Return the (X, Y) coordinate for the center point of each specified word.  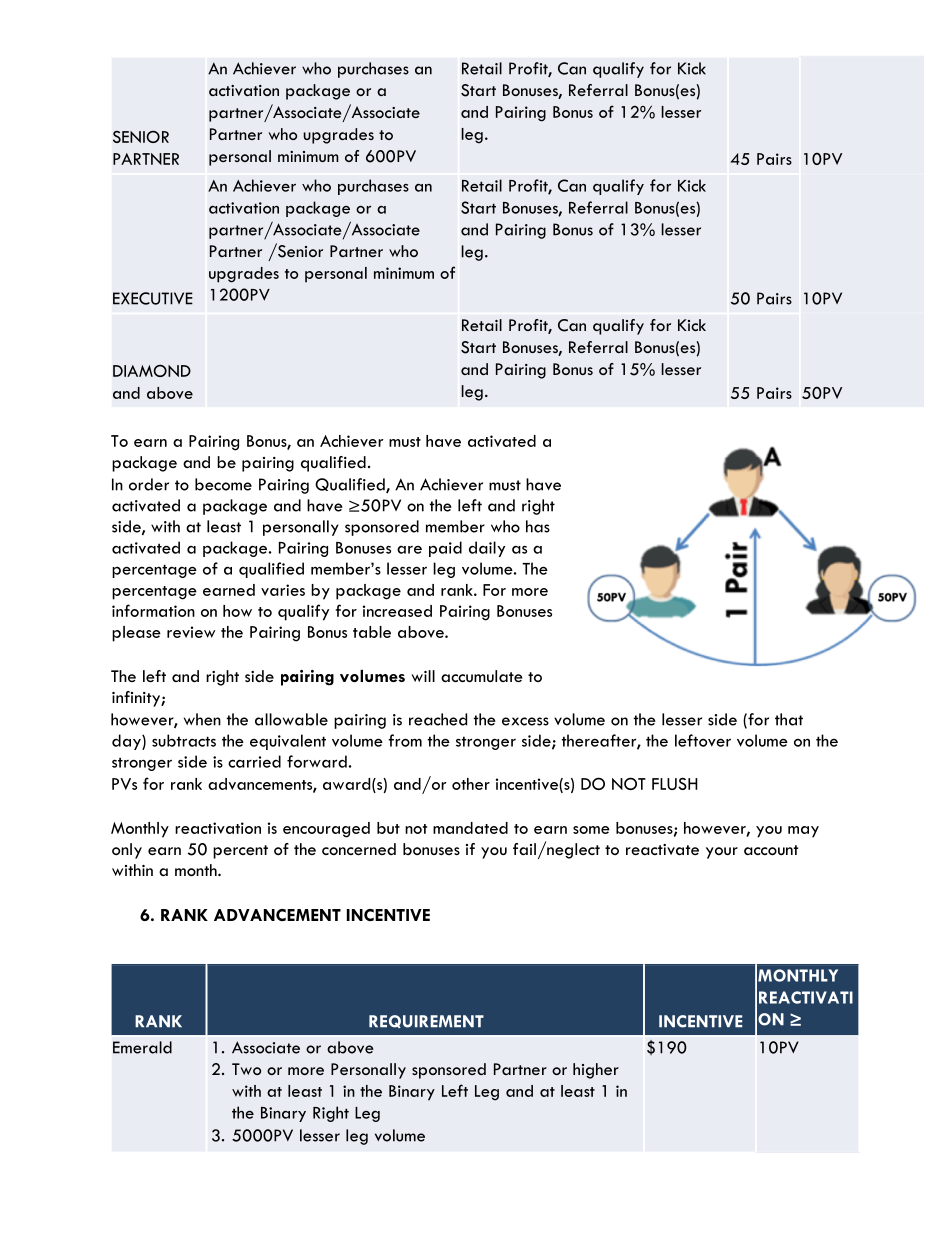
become (223, 484)
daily (487, 549)
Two (246, 1069)
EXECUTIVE (153, 298)
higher (596, 1071)
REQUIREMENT (426, 1021)
